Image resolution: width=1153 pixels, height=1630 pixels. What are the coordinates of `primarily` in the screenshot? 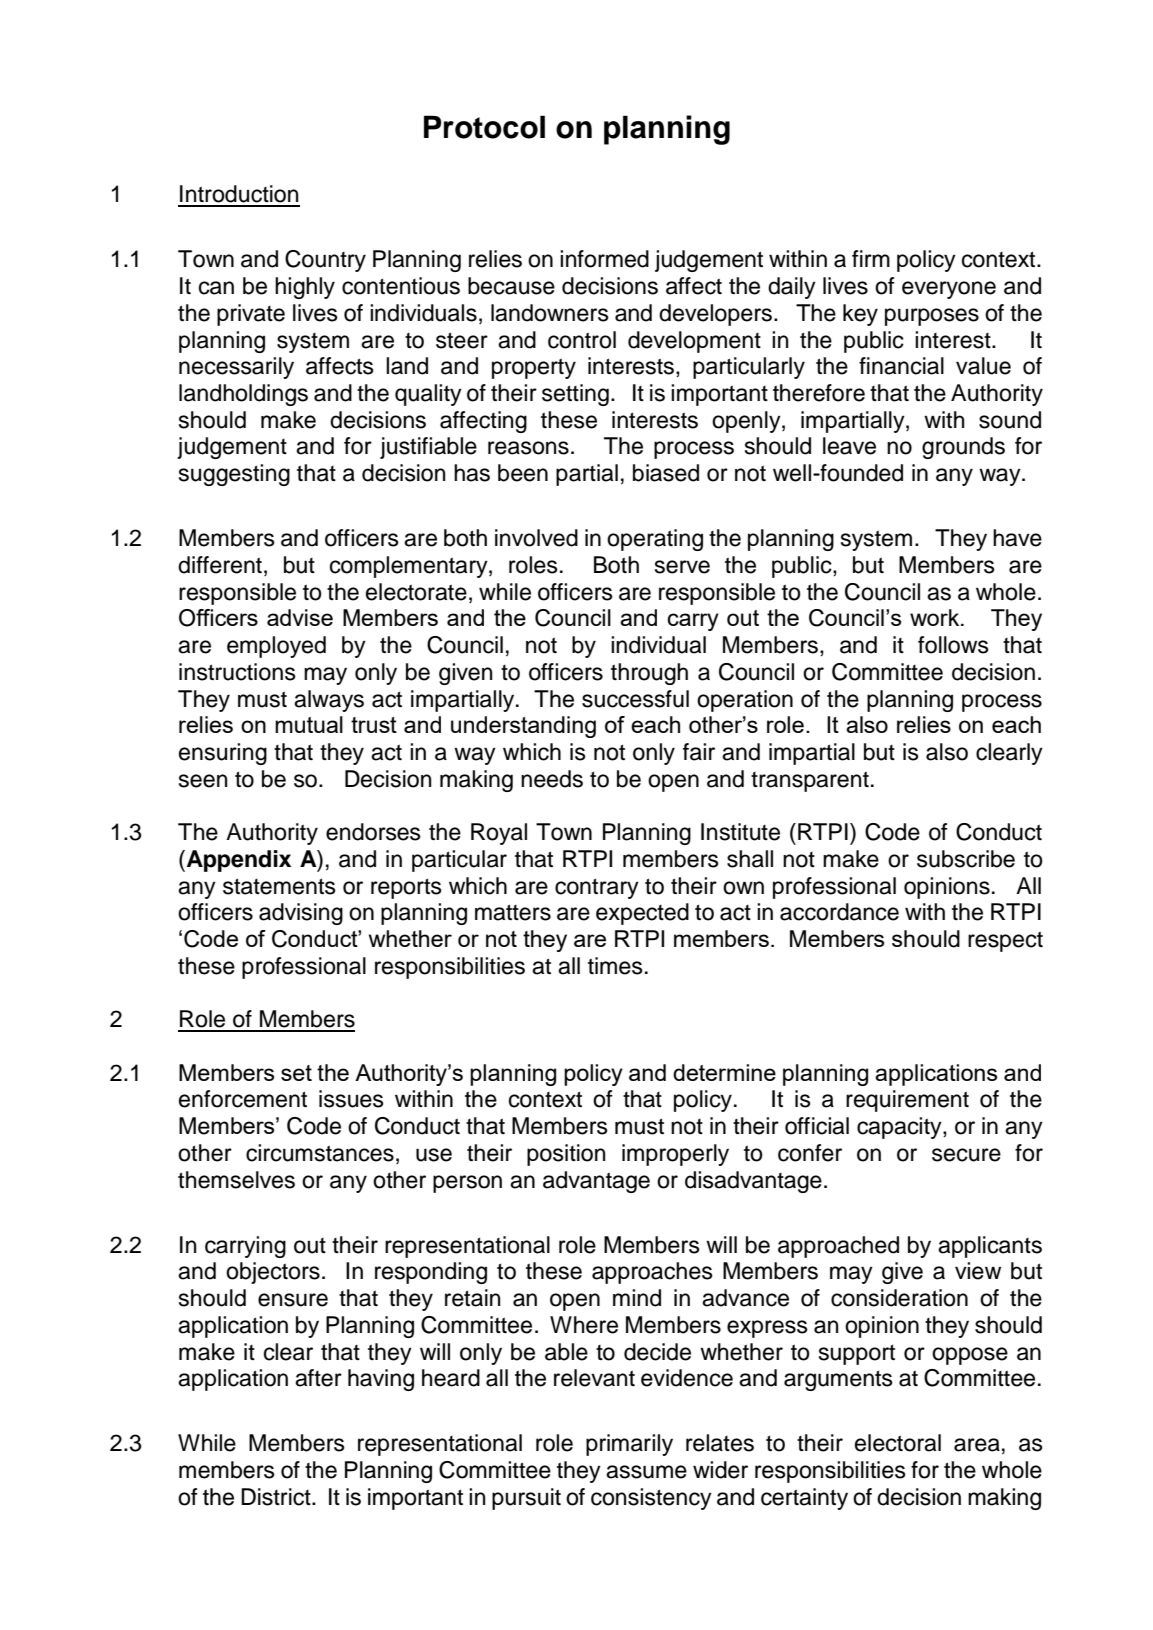 It's located at (629, 1445).
